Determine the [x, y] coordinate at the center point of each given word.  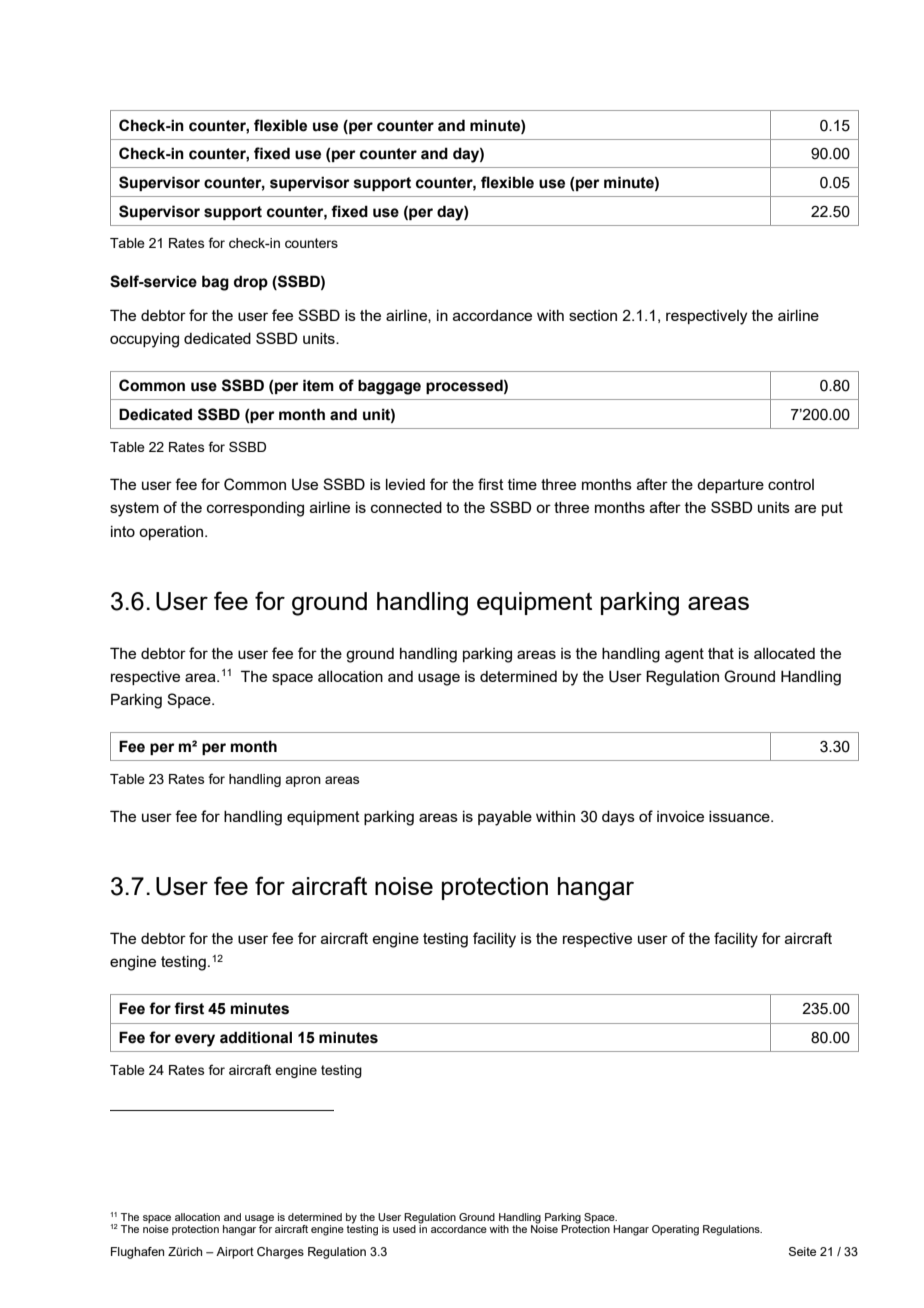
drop [251, 282]
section [593, 315]
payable [505, 818]
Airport [235, 1253]
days [618, 818]
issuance [740, 816]
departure [730, 486]
